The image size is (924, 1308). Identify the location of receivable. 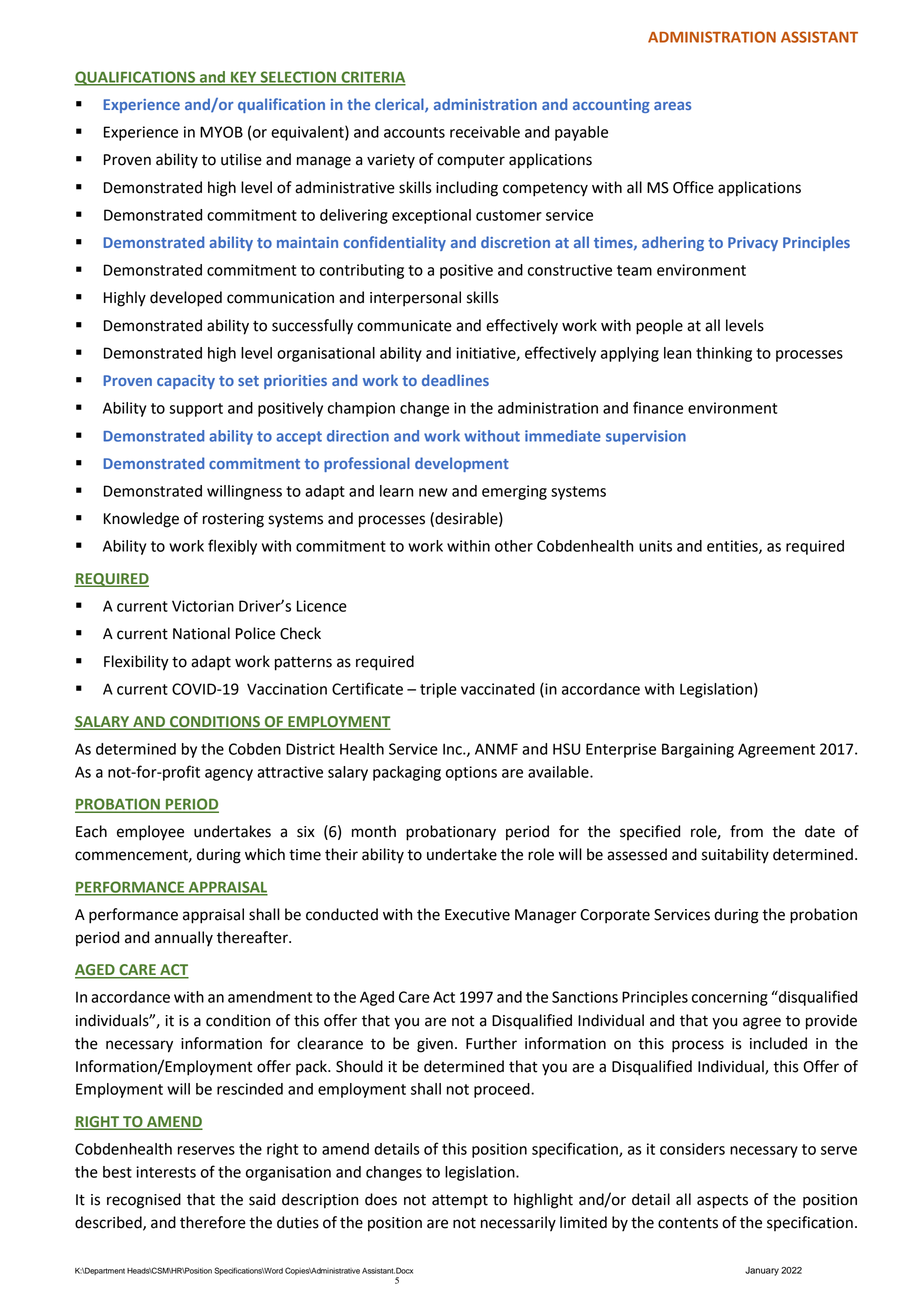
(485, 132).
